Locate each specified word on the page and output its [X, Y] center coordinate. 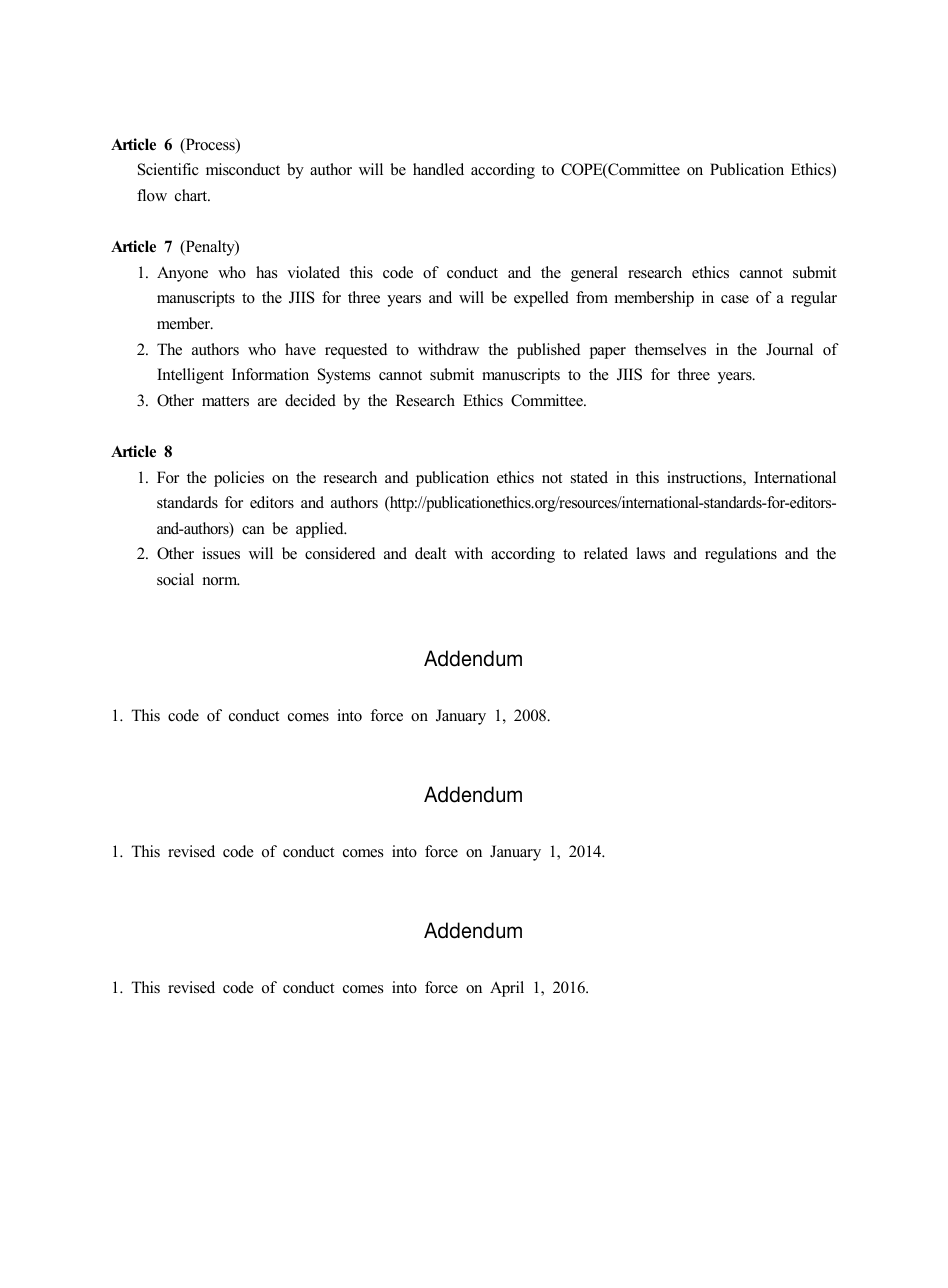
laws [650, 553]
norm [221, 581]
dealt [430, 553]
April [507, 989]
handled [438, 169]
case [735, 299]
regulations [741, 555]
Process [210, 145]
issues [221, 553]
